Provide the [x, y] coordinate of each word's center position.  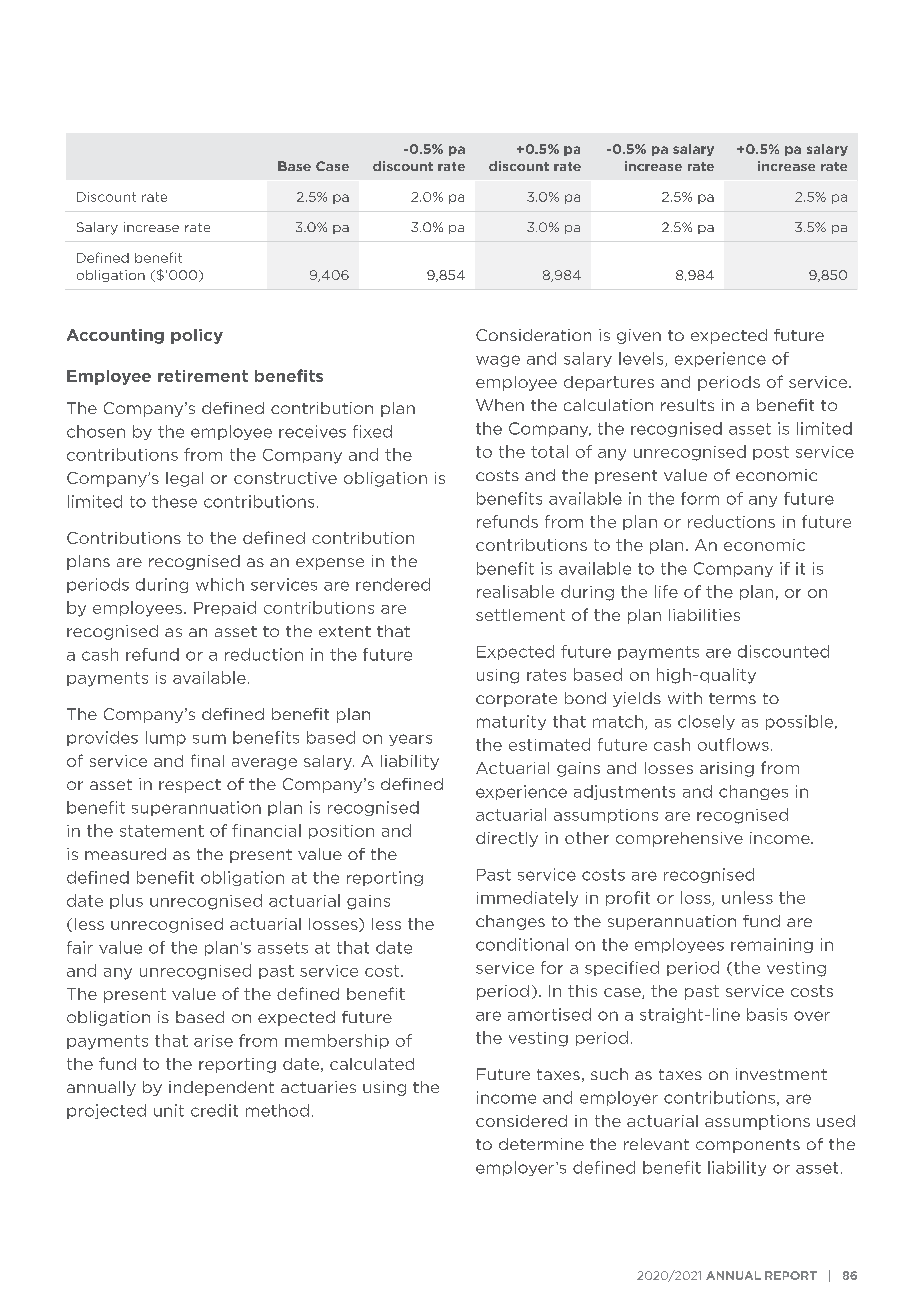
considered [521, 1121]
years [410, 740]
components [748, 1146]
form [700, 498]
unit [169, 1110]
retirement [203, 376]
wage [498, 361]
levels [642, 359]
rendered [393, 584]
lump [166, 738]
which [220, 584]
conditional [522, 944]
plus [126, 901]
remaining [772, 945]
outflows [733, 744]
